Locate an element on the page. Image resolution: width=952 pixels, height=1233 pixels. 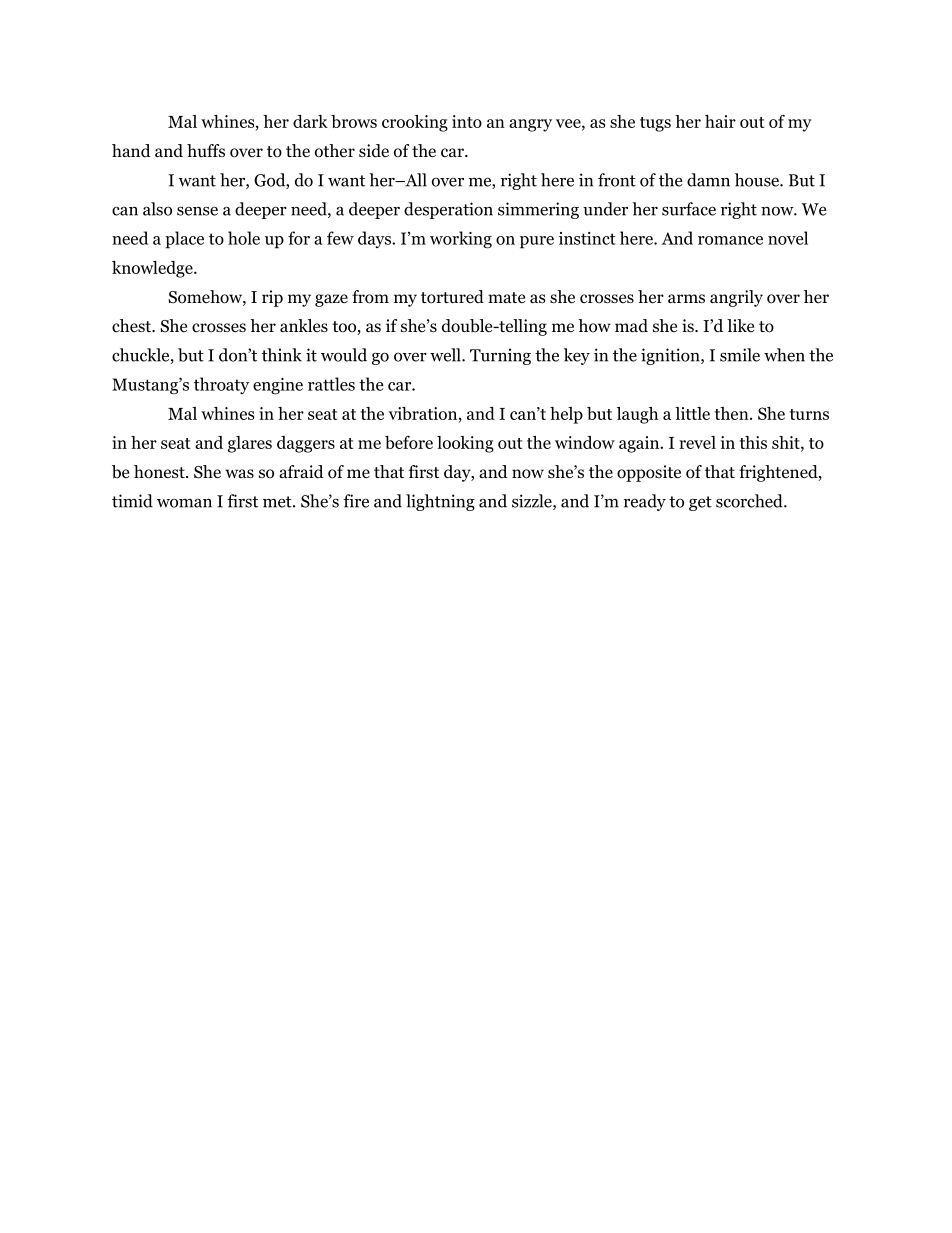
desperation is located at coordinates (448, 210).
